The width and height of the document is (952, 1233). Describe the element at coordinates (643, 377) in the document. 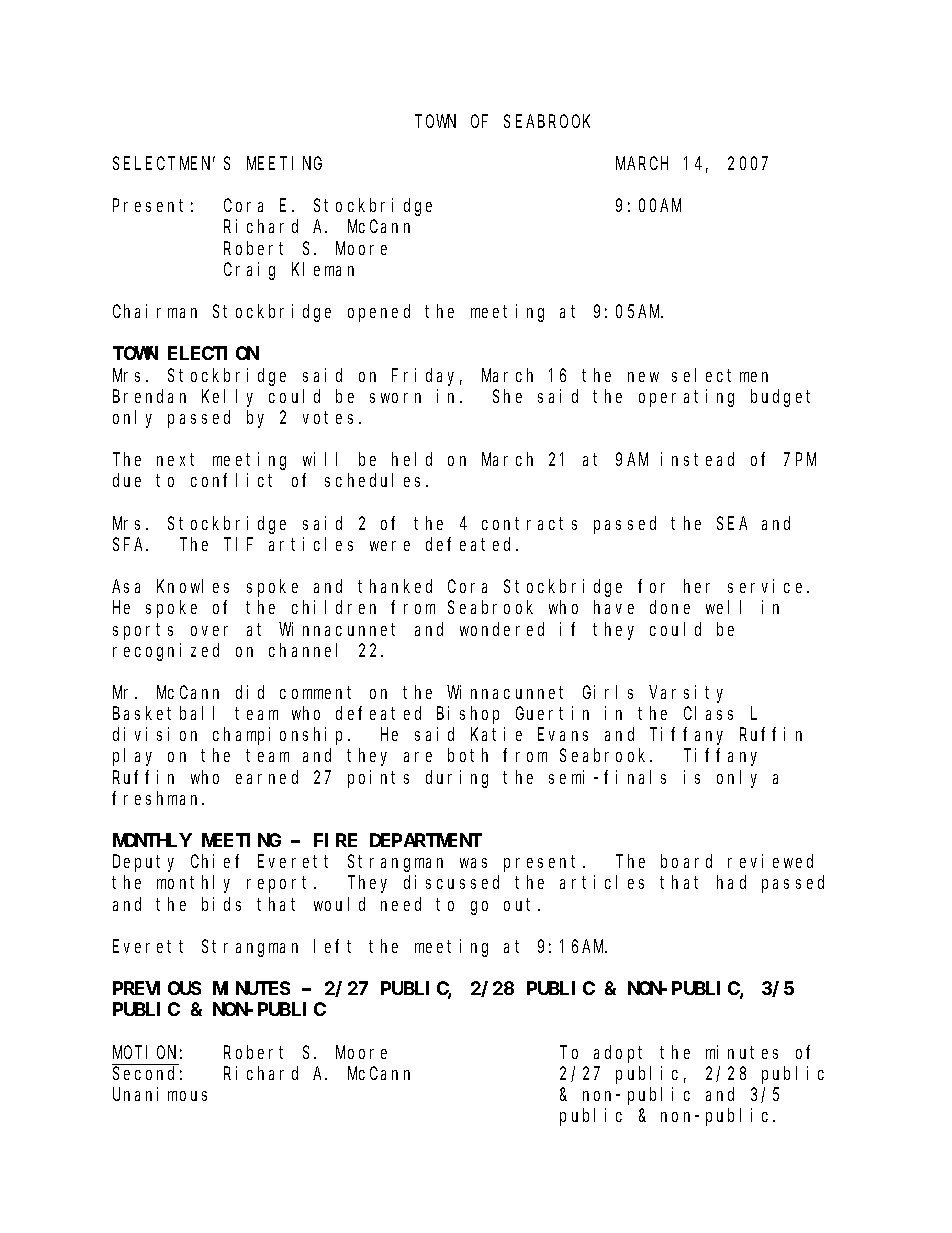

I see `new` at that location.
